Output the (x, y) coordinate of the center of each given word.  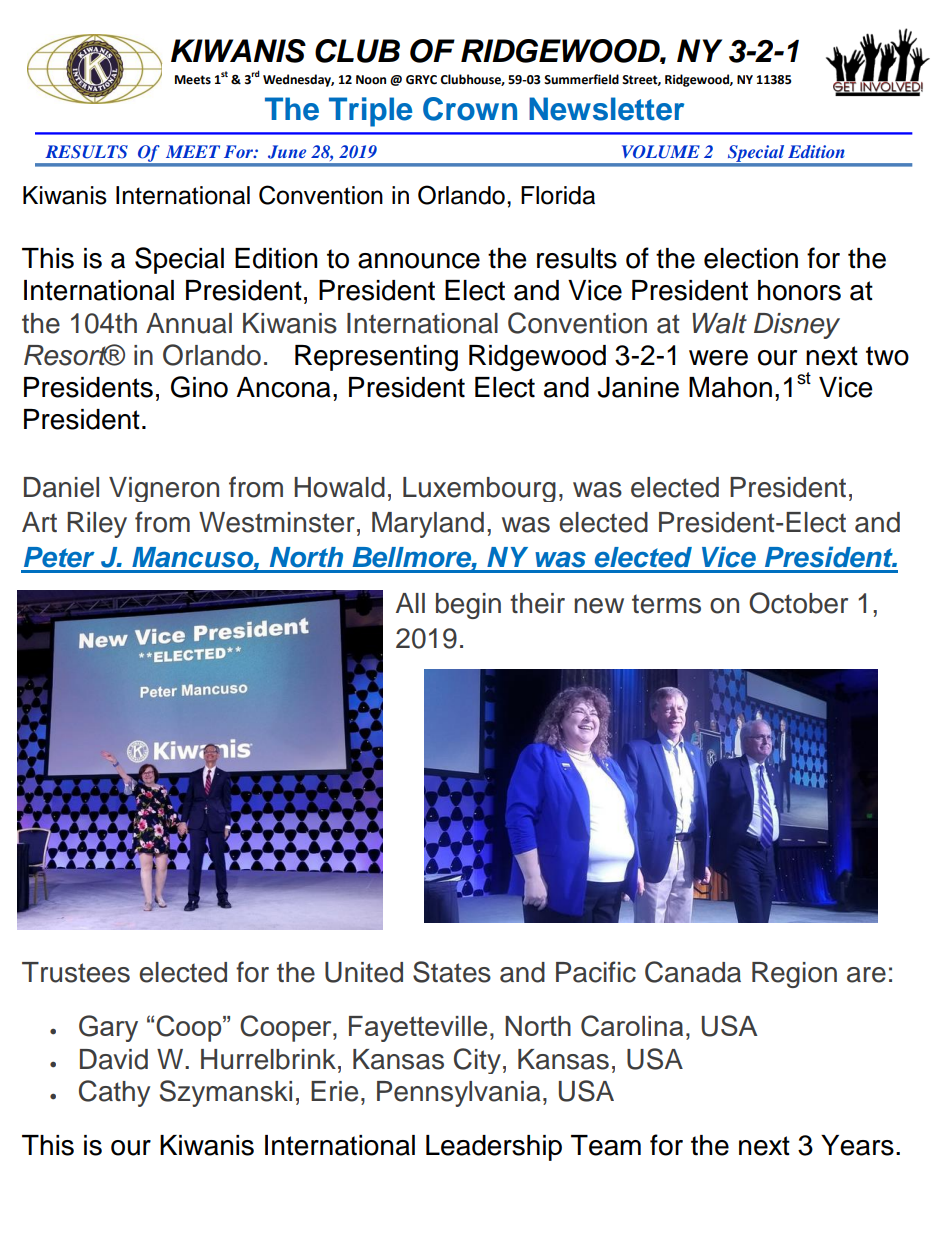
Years (857, 1145)
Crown (470, 109)
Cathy (114, 1093)
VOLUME (661, 152)
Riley (97, 525)
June (287, 152)
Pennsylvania (459, 1094)
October (798, 603)
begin (468, 606)
